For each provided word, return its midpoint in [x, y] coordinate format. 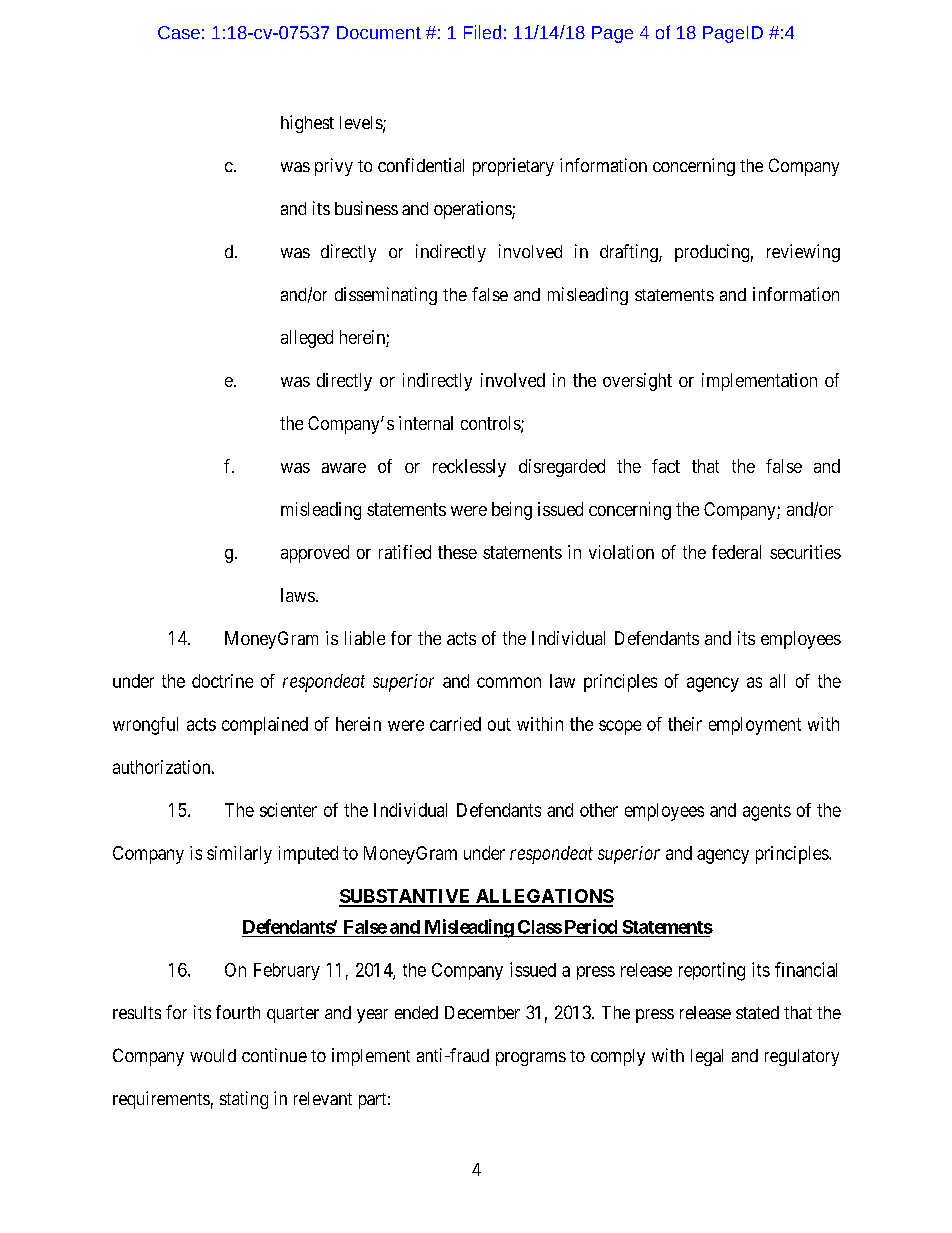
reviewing [803, 253]
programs [531, 1059]
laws [298, 595]
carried [455, 724]
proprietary [513, 167]
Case [179, 32]
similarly [239, 855]
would [213, 1055]
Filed [482, 32]
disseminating [386, 296]
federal [736, 552]
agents [767, 812]
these [457, 552]
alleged [307, 339]
